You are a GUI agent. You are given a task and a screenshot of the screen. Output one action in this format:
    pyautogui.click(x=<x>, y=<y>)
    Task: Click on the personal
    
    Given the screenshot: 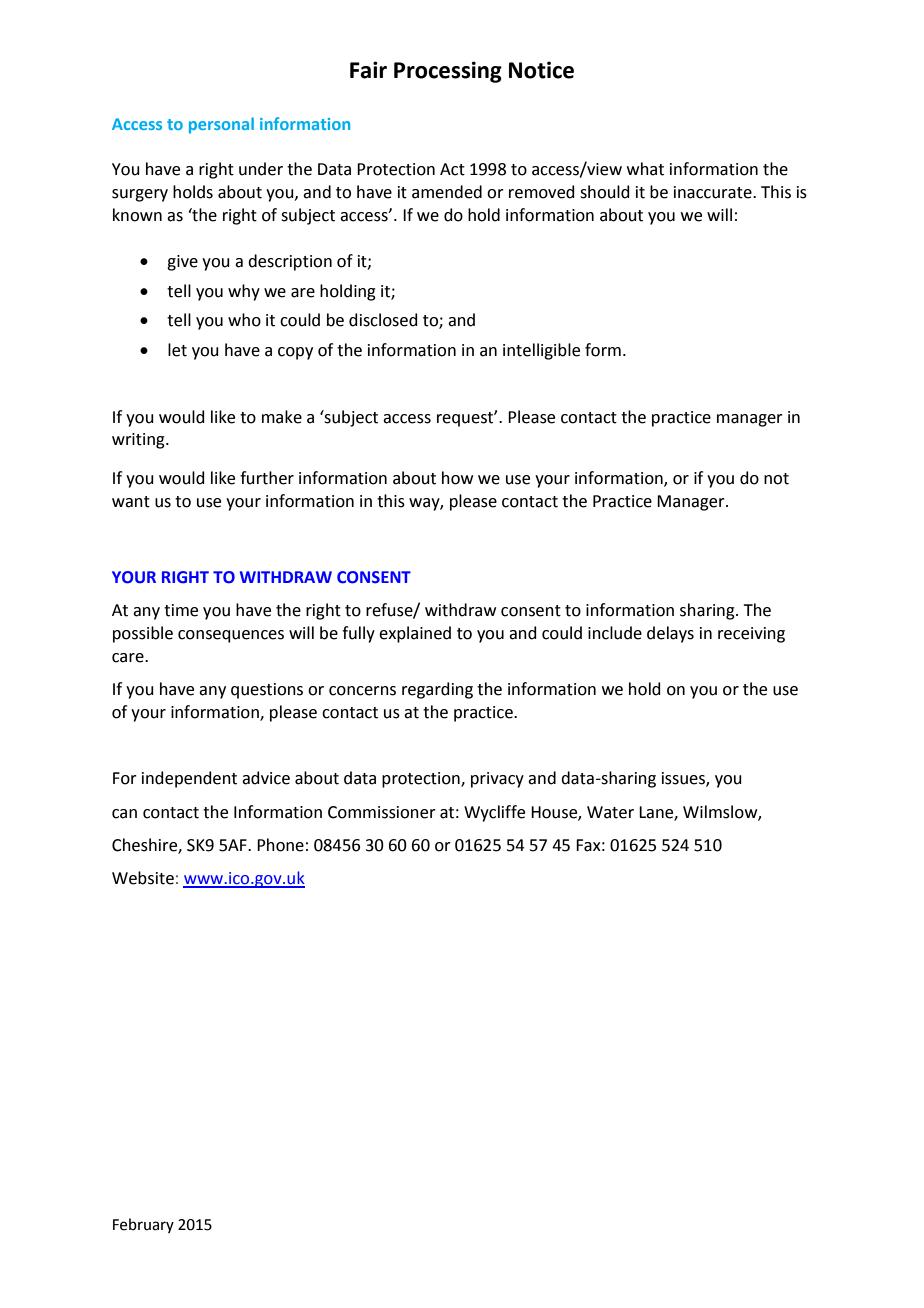 What is the action you would take?
    pyautogui.click(x=221, y=125)
